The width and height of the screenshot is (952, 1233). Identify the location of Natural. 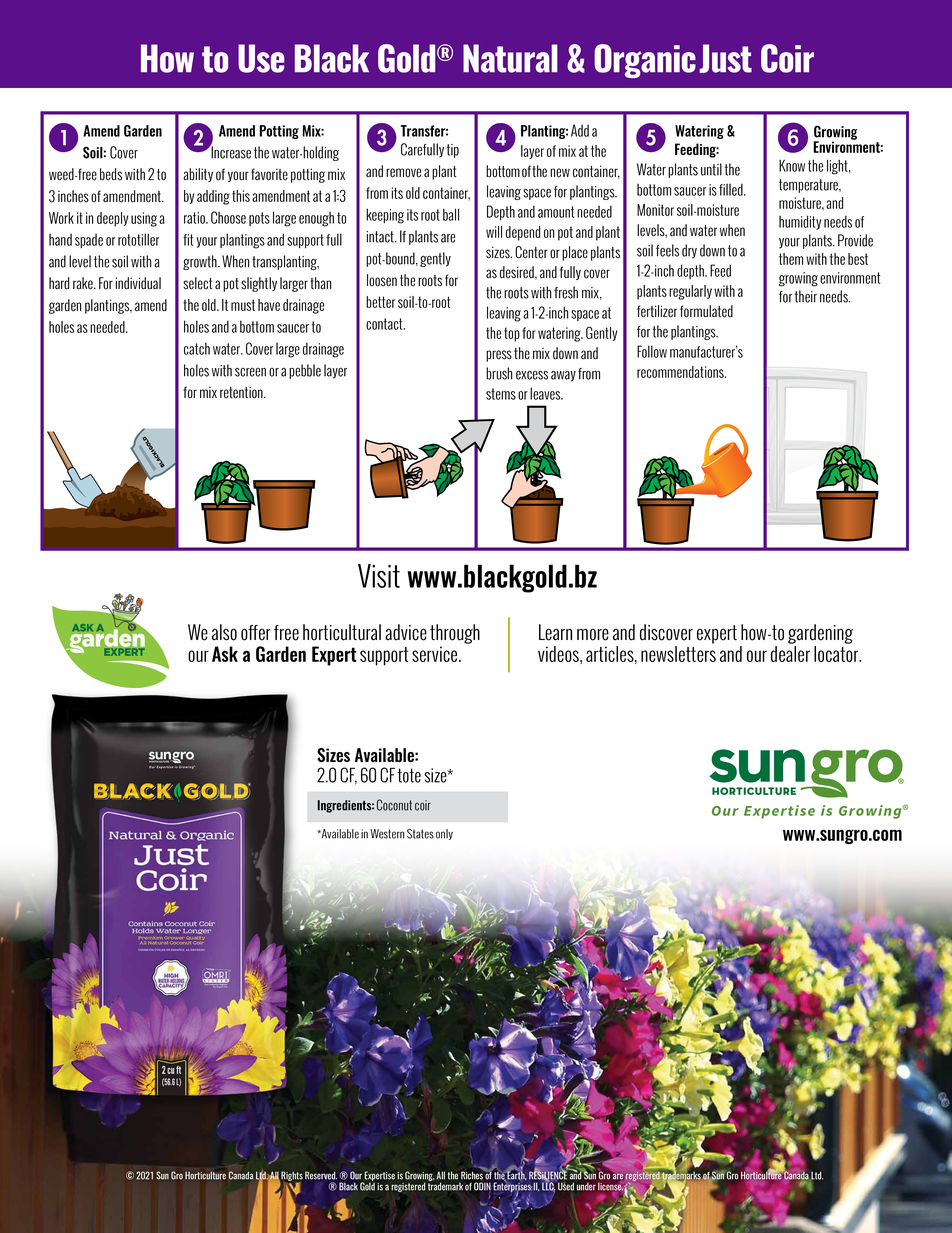
(510, 58).
